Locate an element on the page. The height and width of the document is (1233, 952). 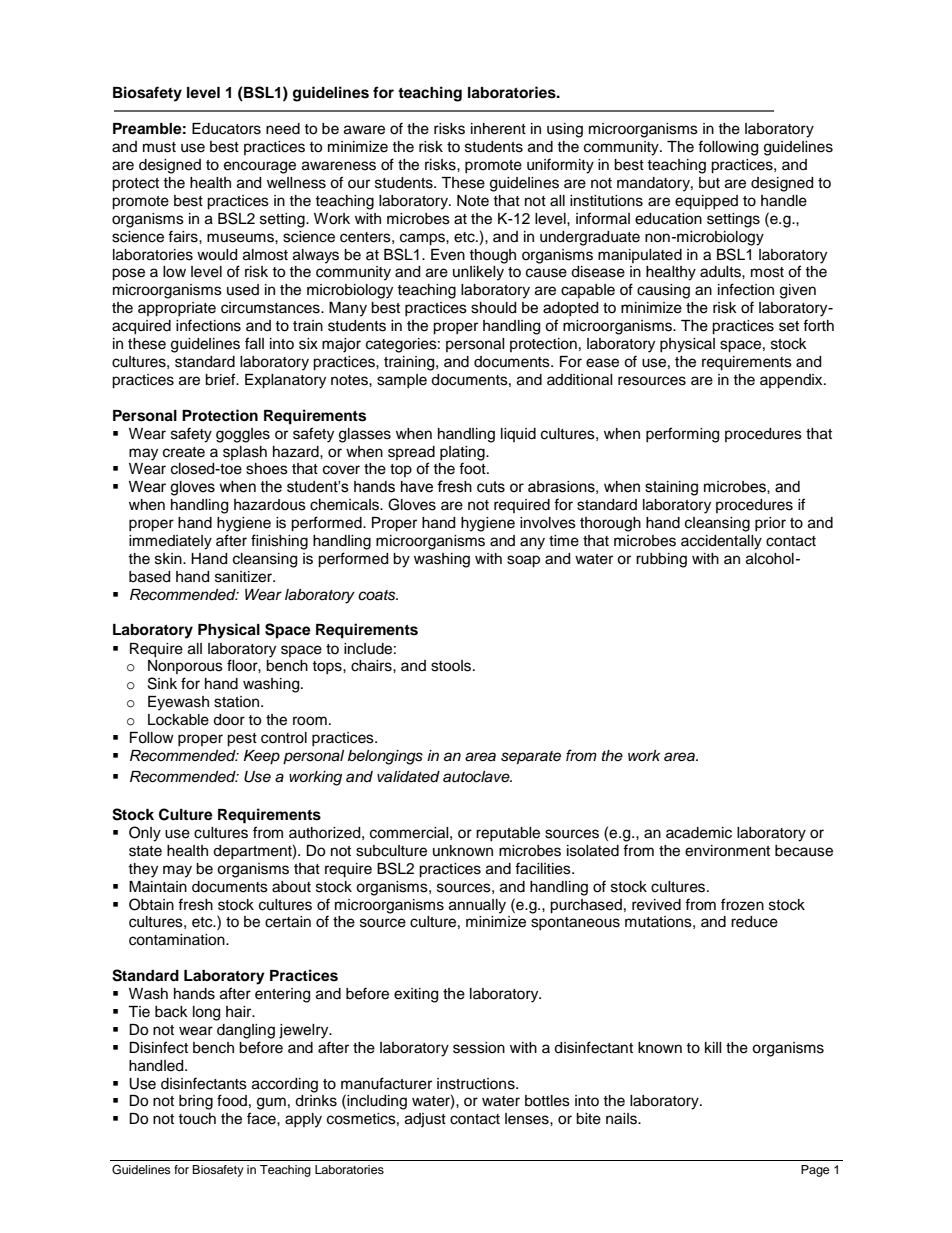
soap is located at coordinates (523, 561).
